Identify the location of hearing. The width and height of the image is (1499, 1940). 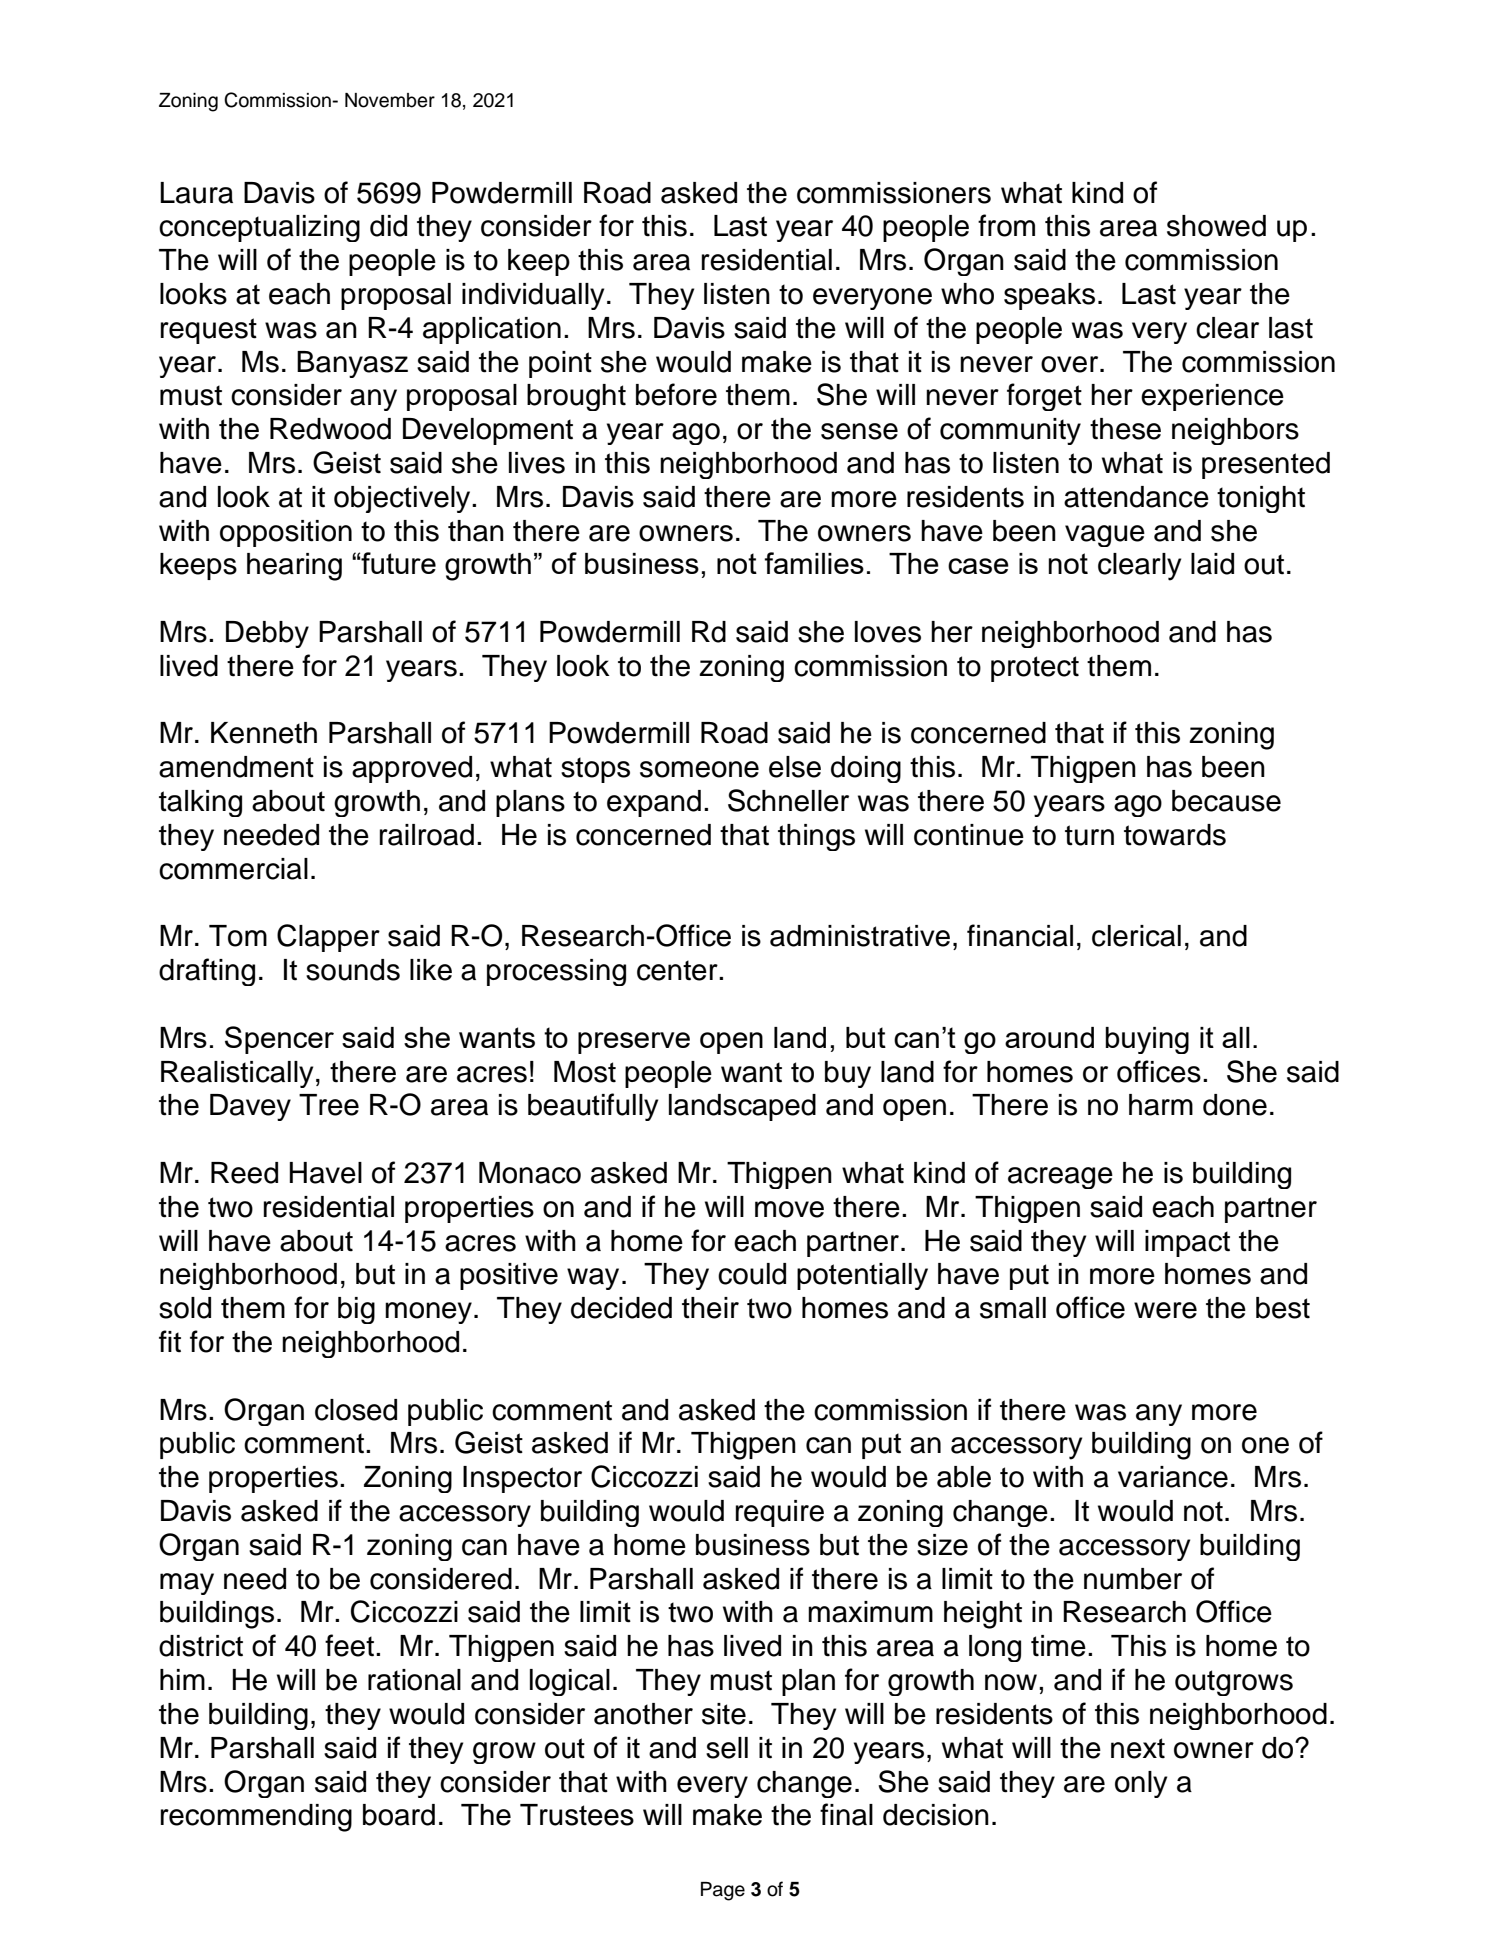
(294, 567).
